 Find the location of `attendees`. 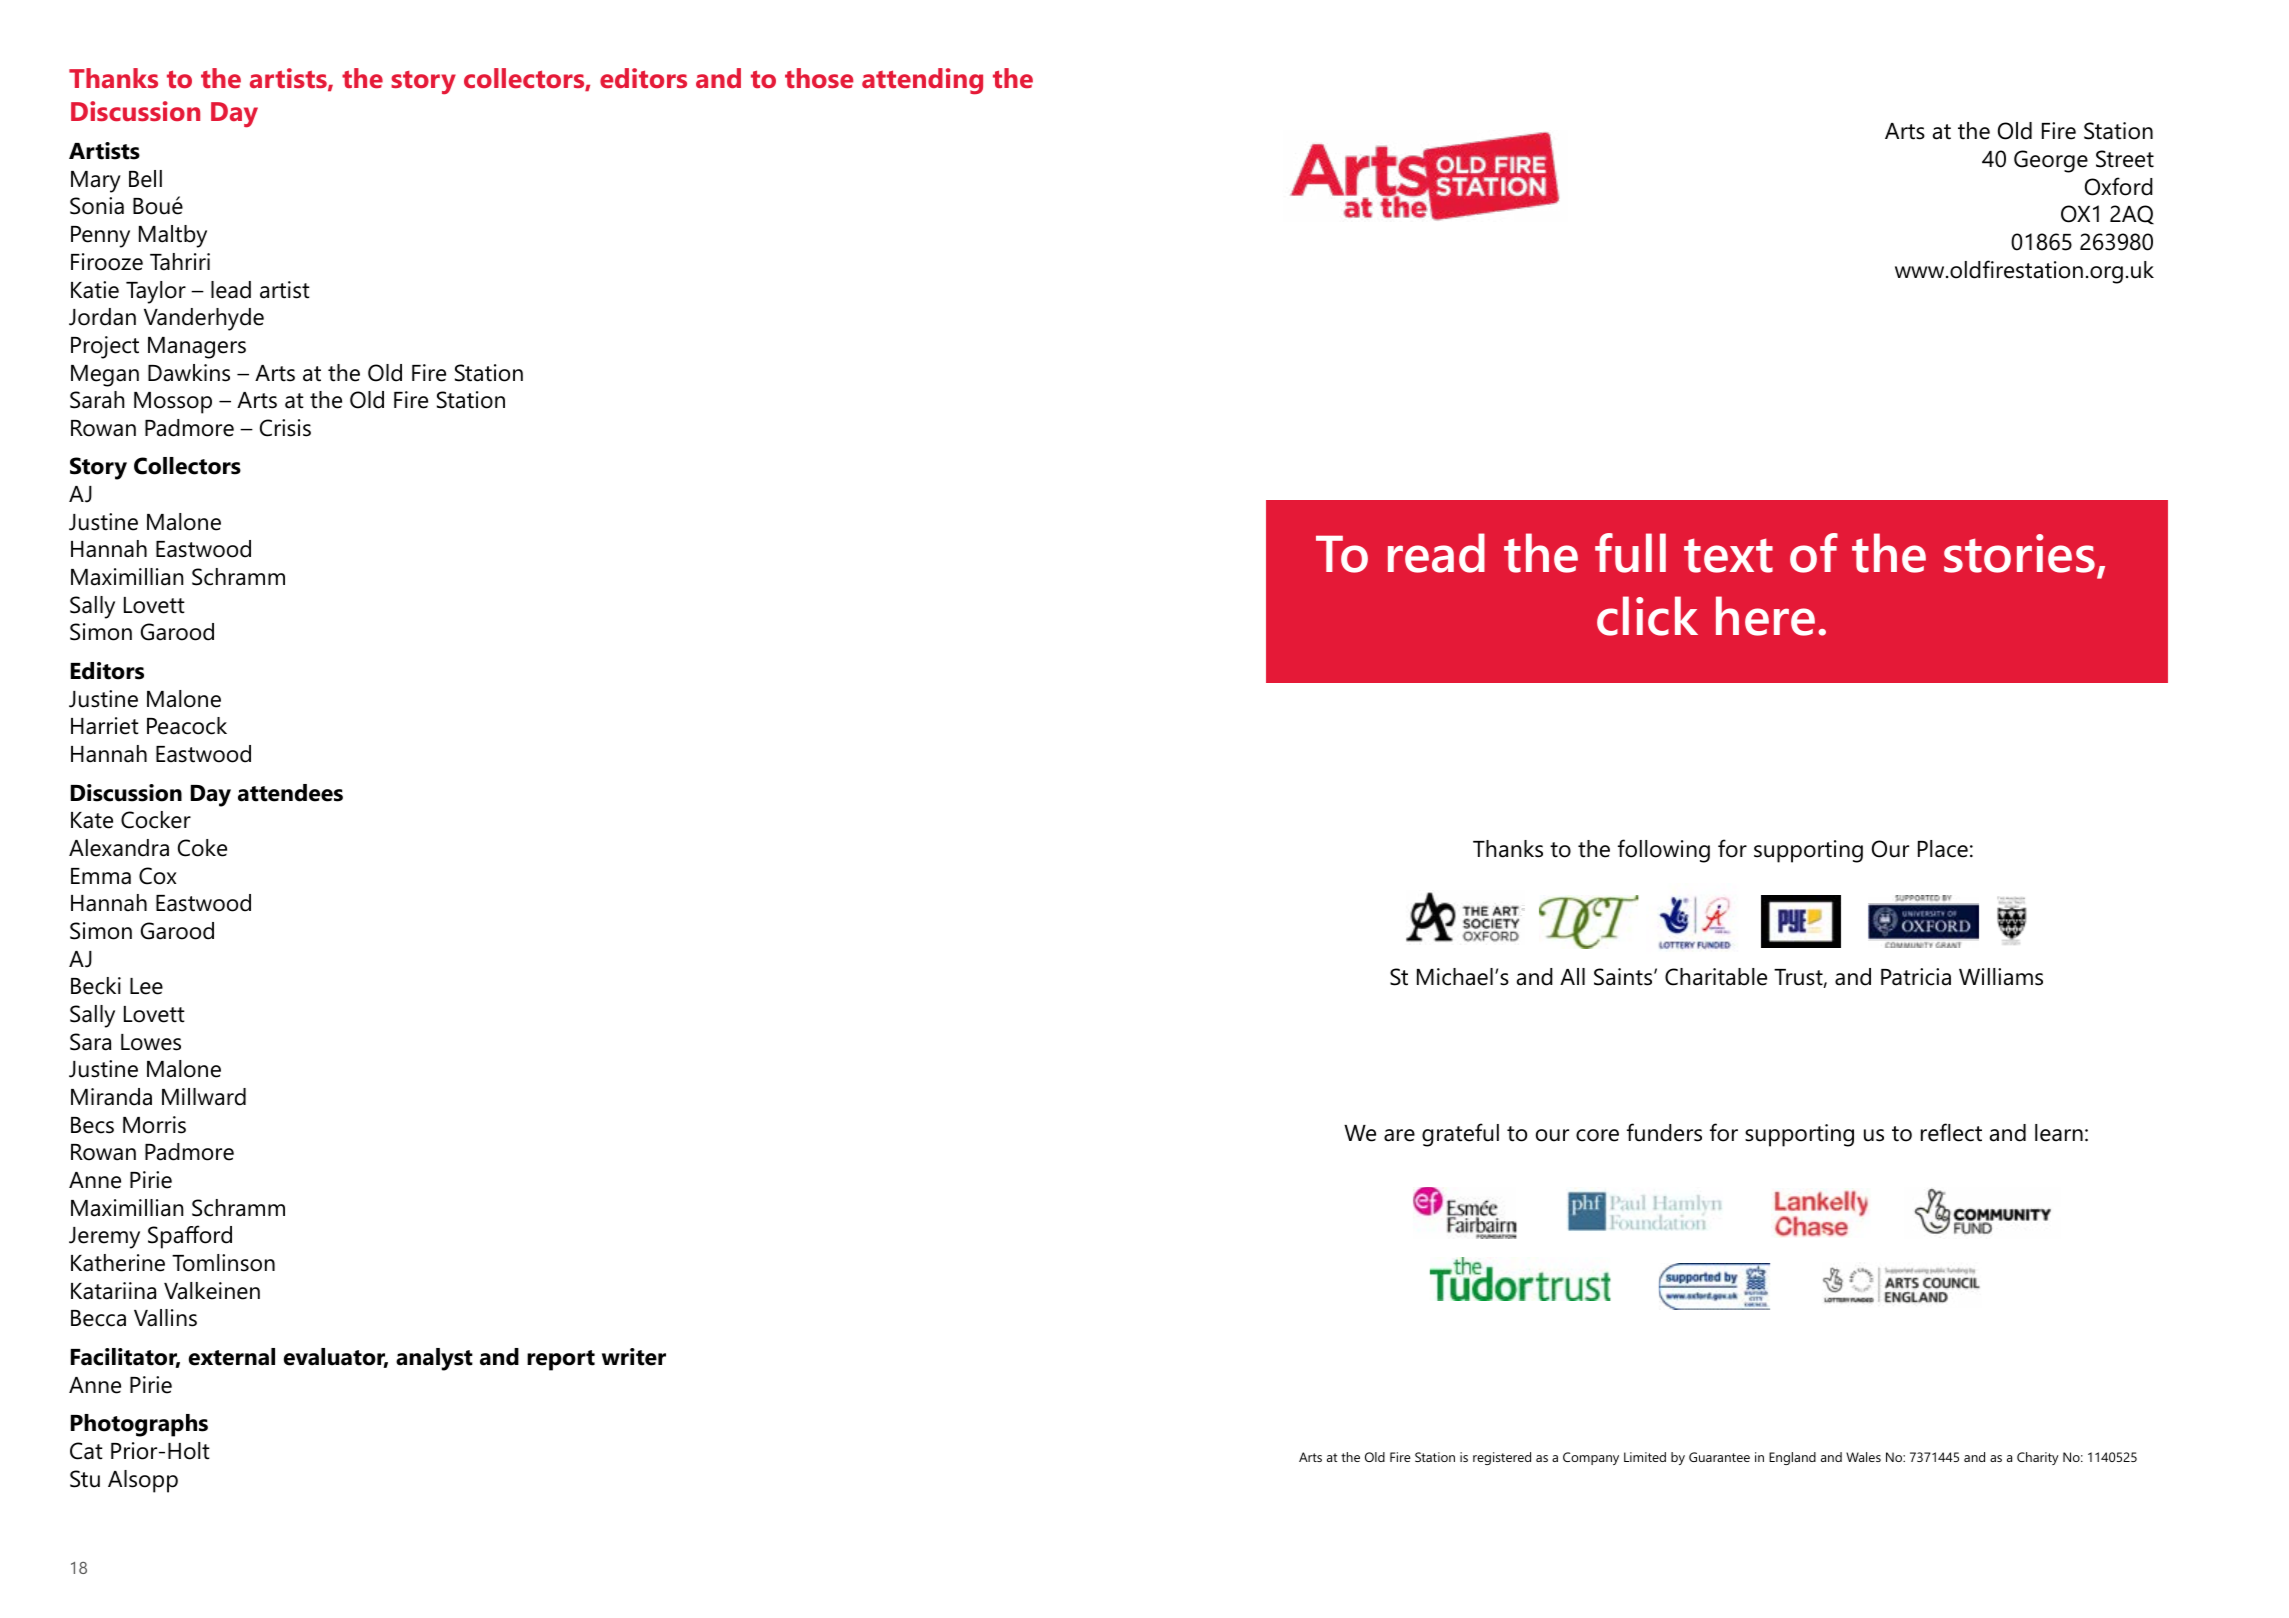

attendees is located at coordinates (290, 793).
